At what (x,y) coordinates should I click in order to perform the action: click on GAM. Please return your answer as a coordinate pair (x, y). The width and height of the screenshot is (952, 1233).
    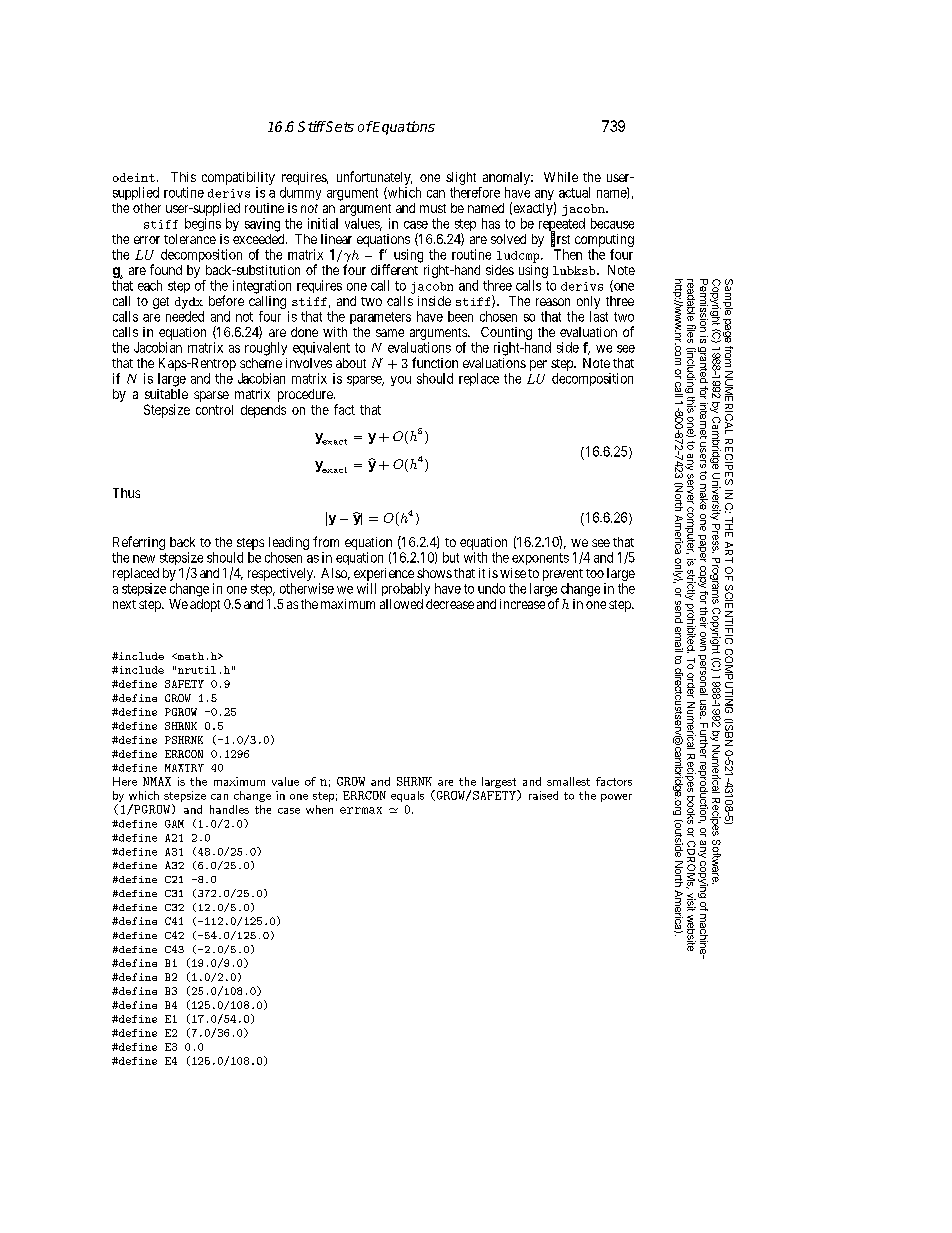
    Looking at the image, I should click on (174, 824).
